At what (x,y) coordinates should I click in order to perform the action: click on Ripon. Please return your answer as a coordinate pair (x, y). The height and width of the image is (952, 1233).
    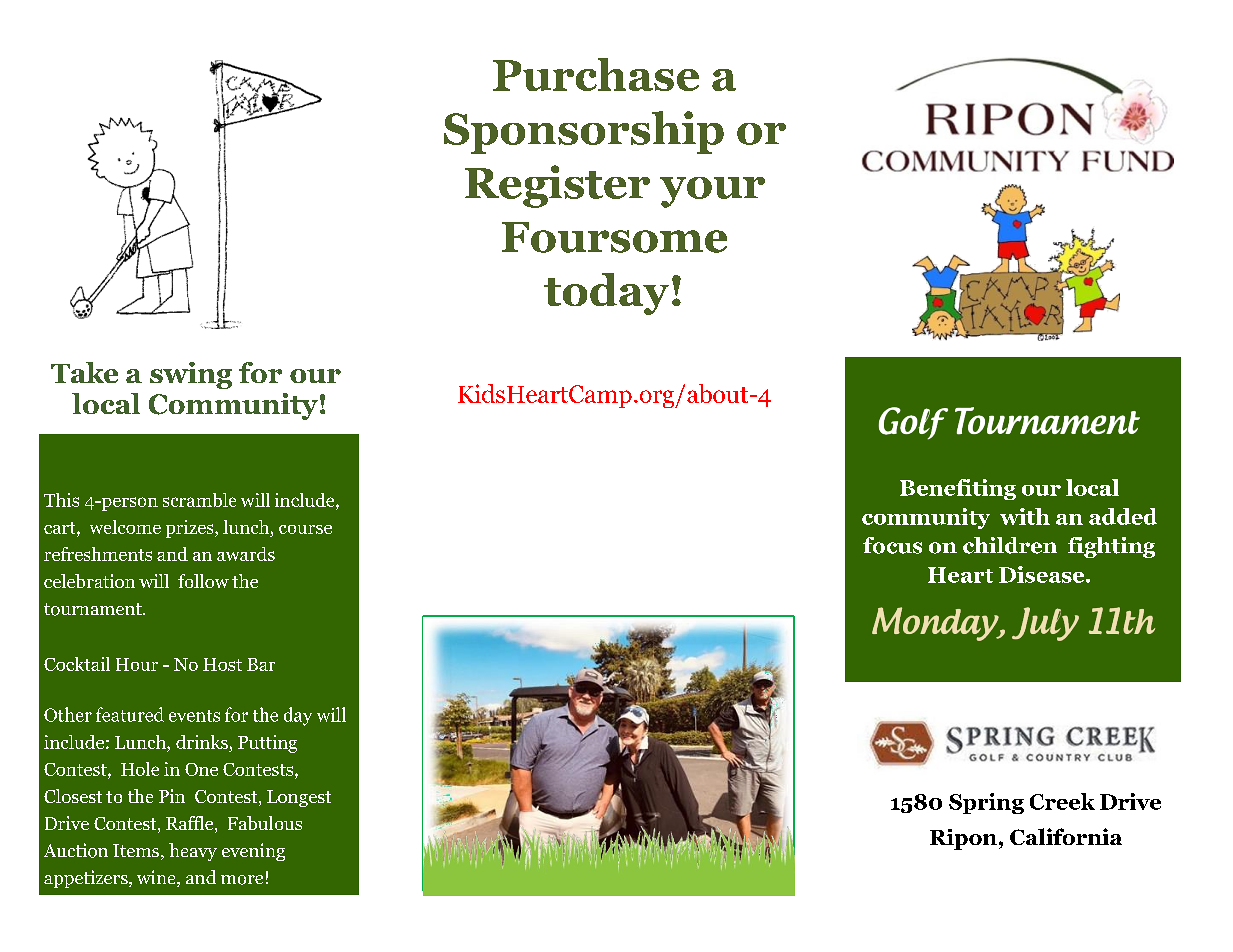
    Looking at the image, I should click on (963, 839).
